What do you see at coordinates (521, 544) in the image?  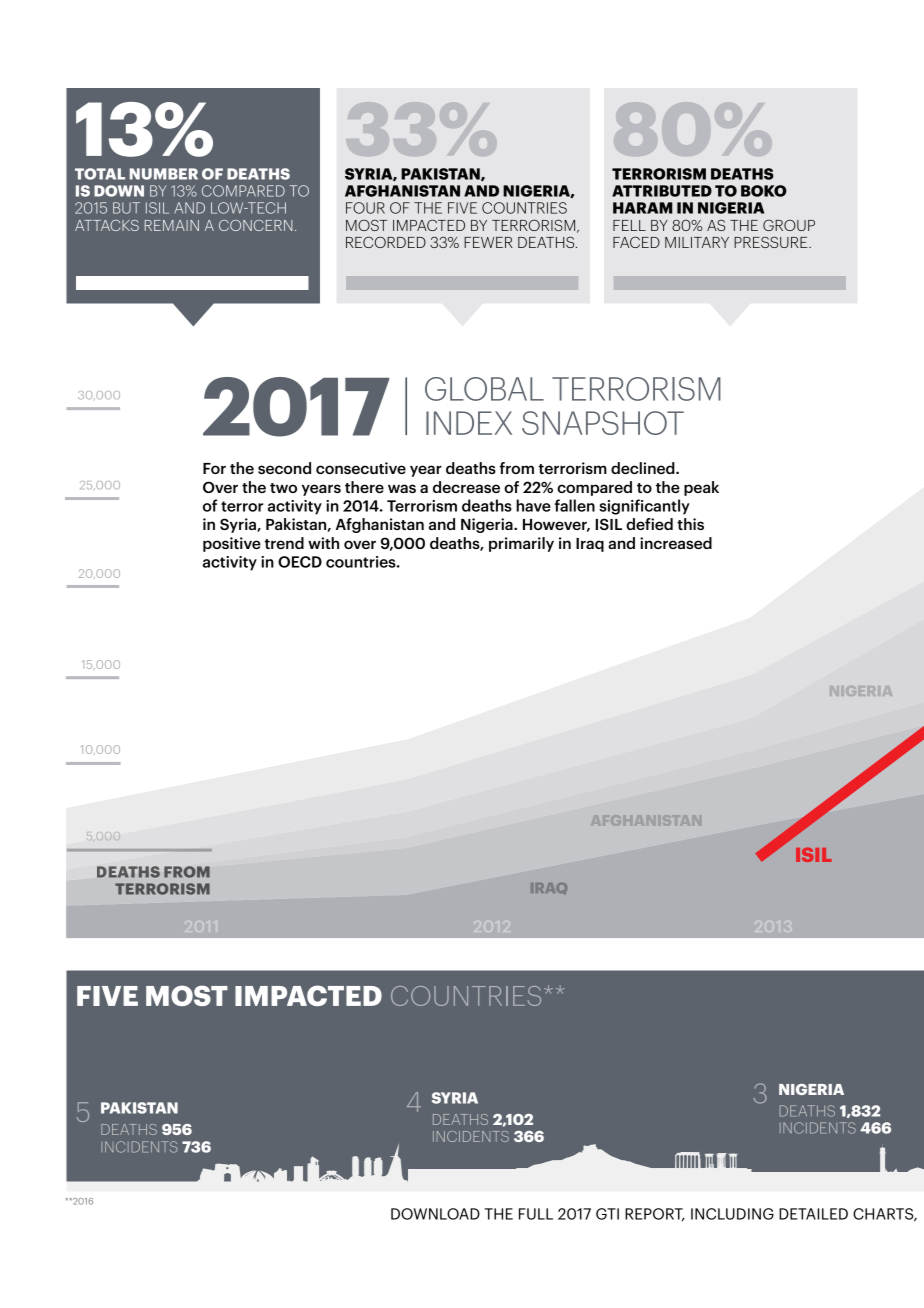 I see `primarily` at bounding box center [521, 544].
